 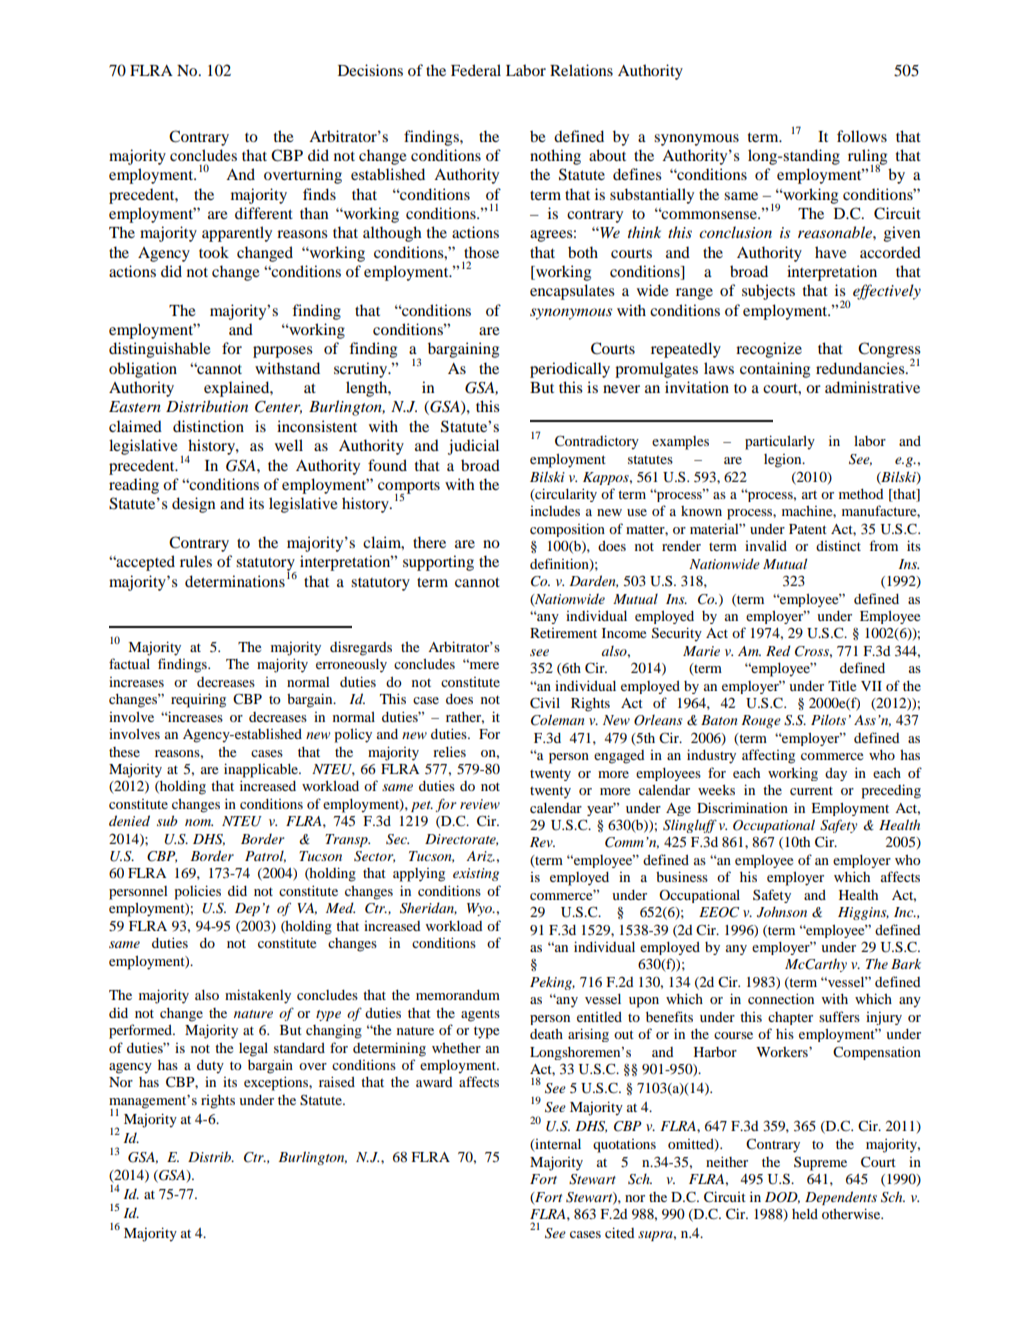 What do you see at coordinates (210, 1067) in the screenshot?
I see `duty` at bounding box center [210, 1067].
